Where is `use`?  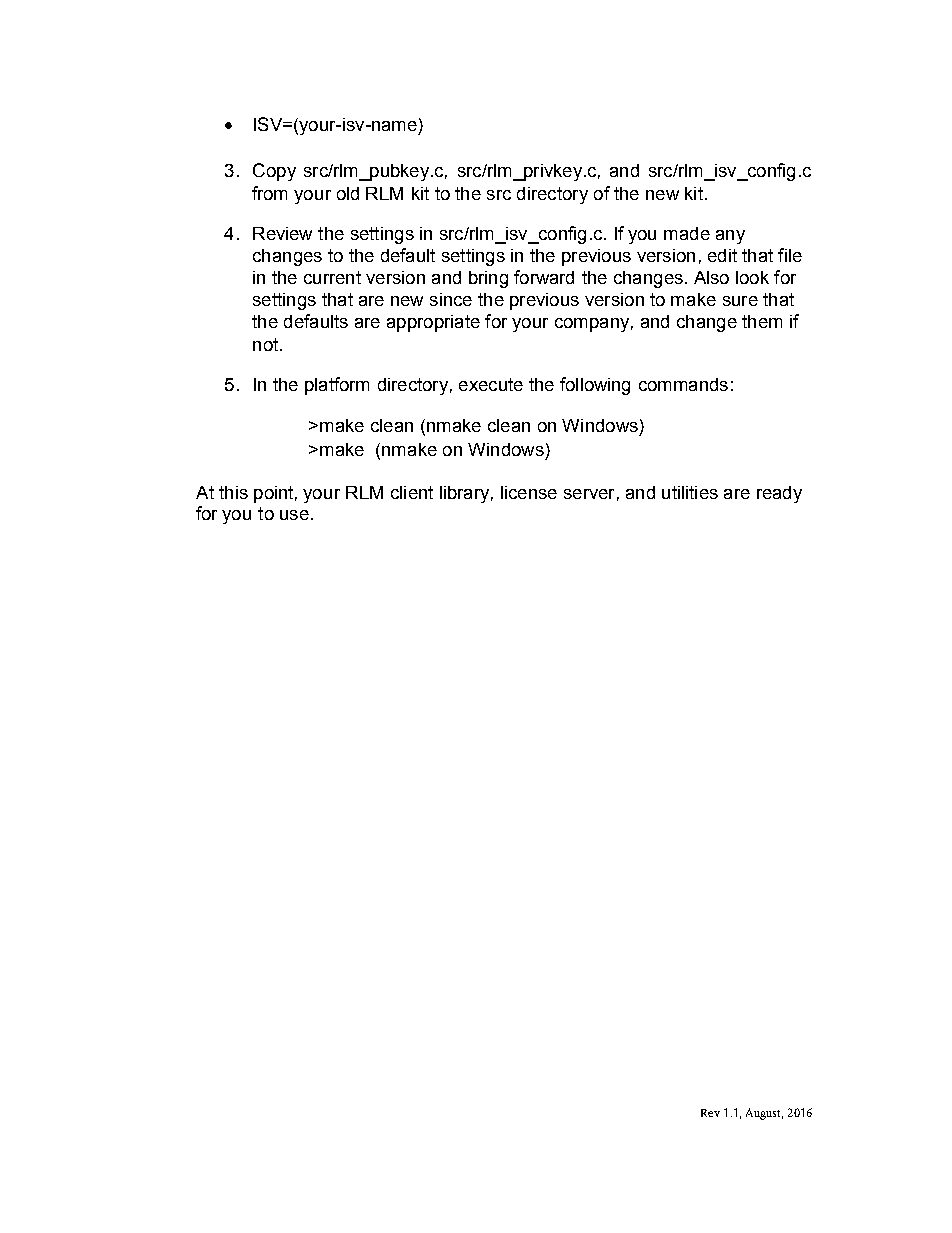
use is located at coordinates (294, 515).
